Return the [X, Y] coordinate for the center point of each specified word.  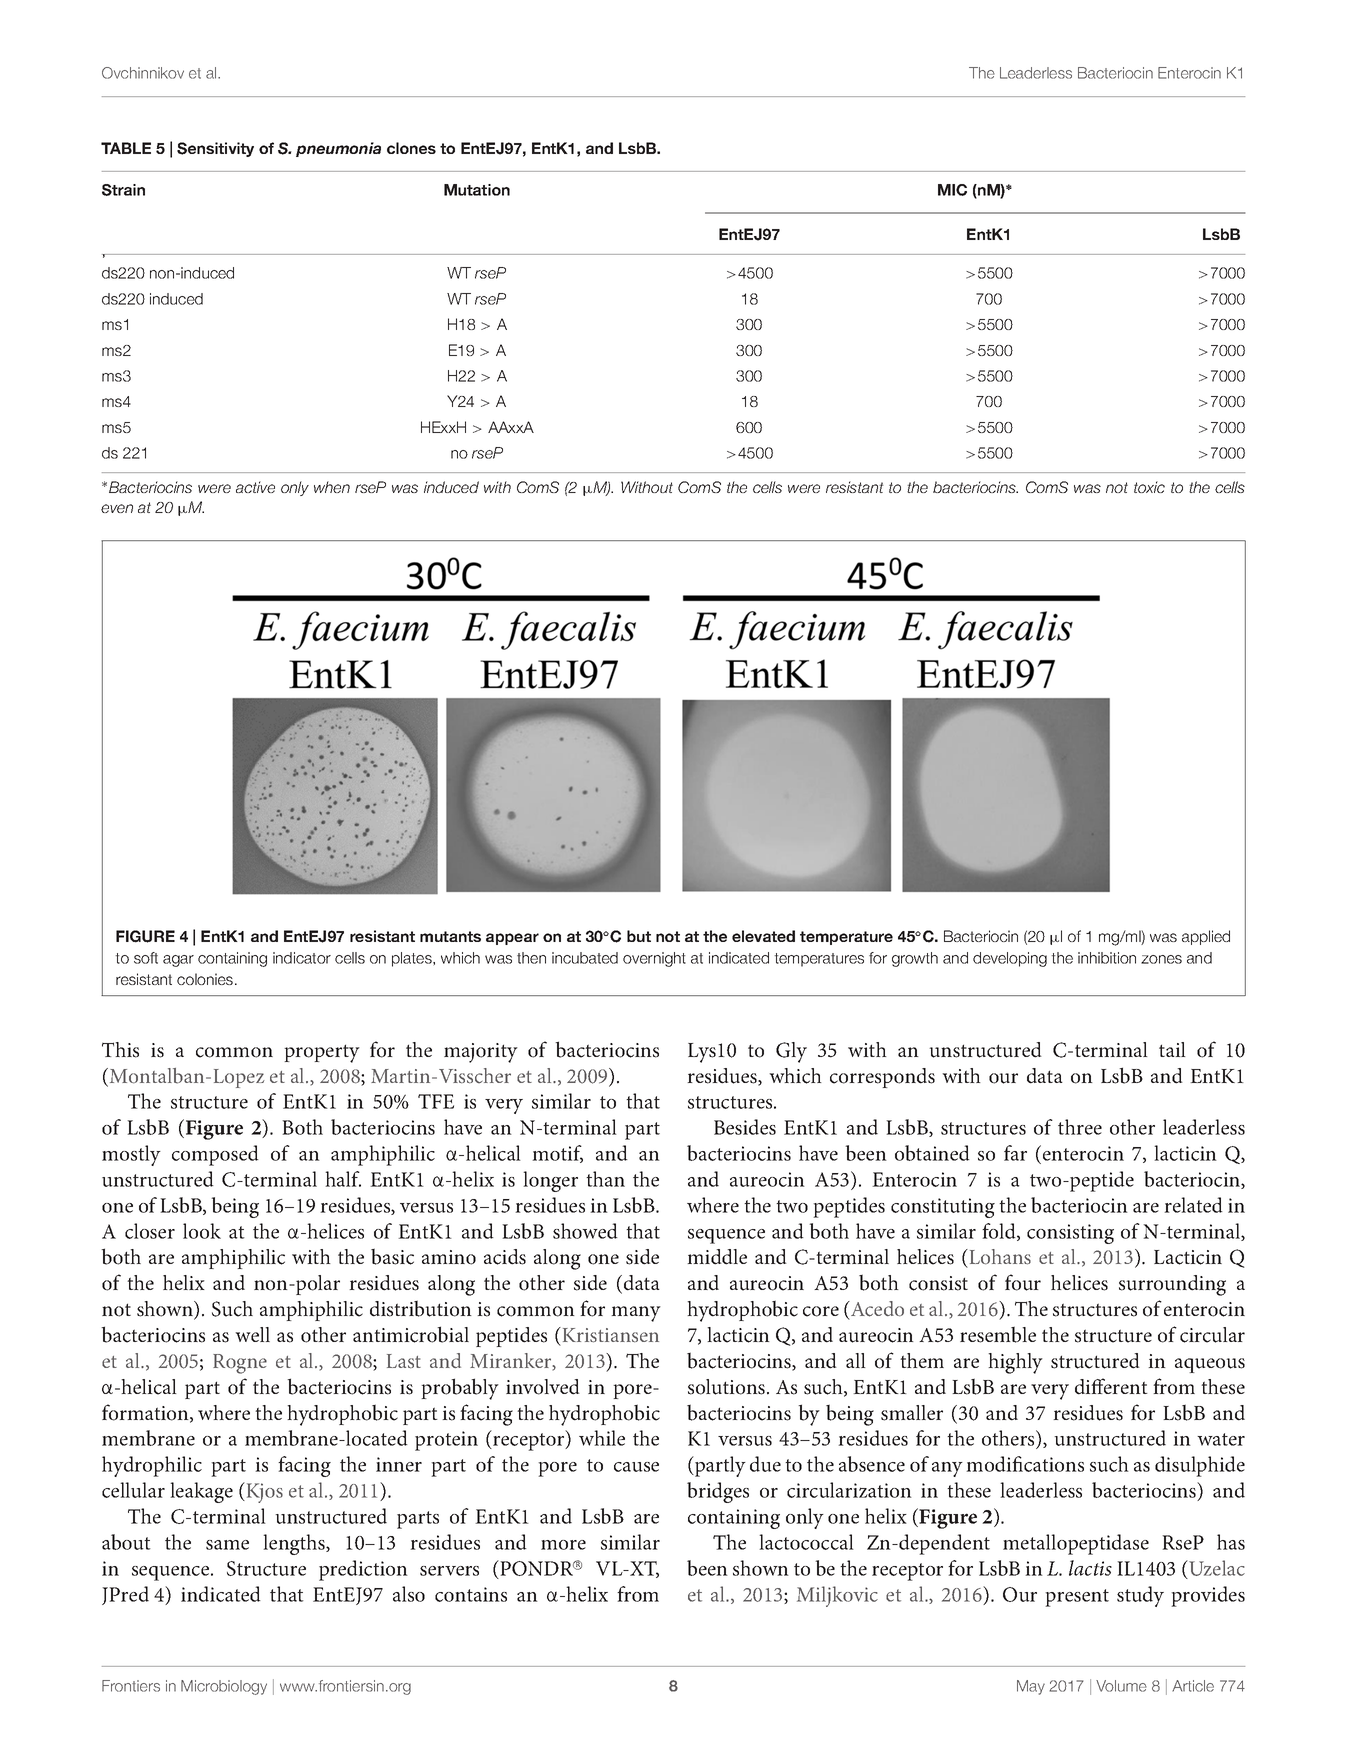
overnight [654, 959]
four [1023, 1282]
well [252, 1334]
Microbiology [224, 1687]
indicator [302, 958]
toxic [1149, 487]
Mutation [477, 190]
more [563, 1545]
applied [1206, 937]
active [255, 487]
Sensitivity [215, 149]
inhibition [1107, 958]
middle [717, 1257]
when [332, 487]
